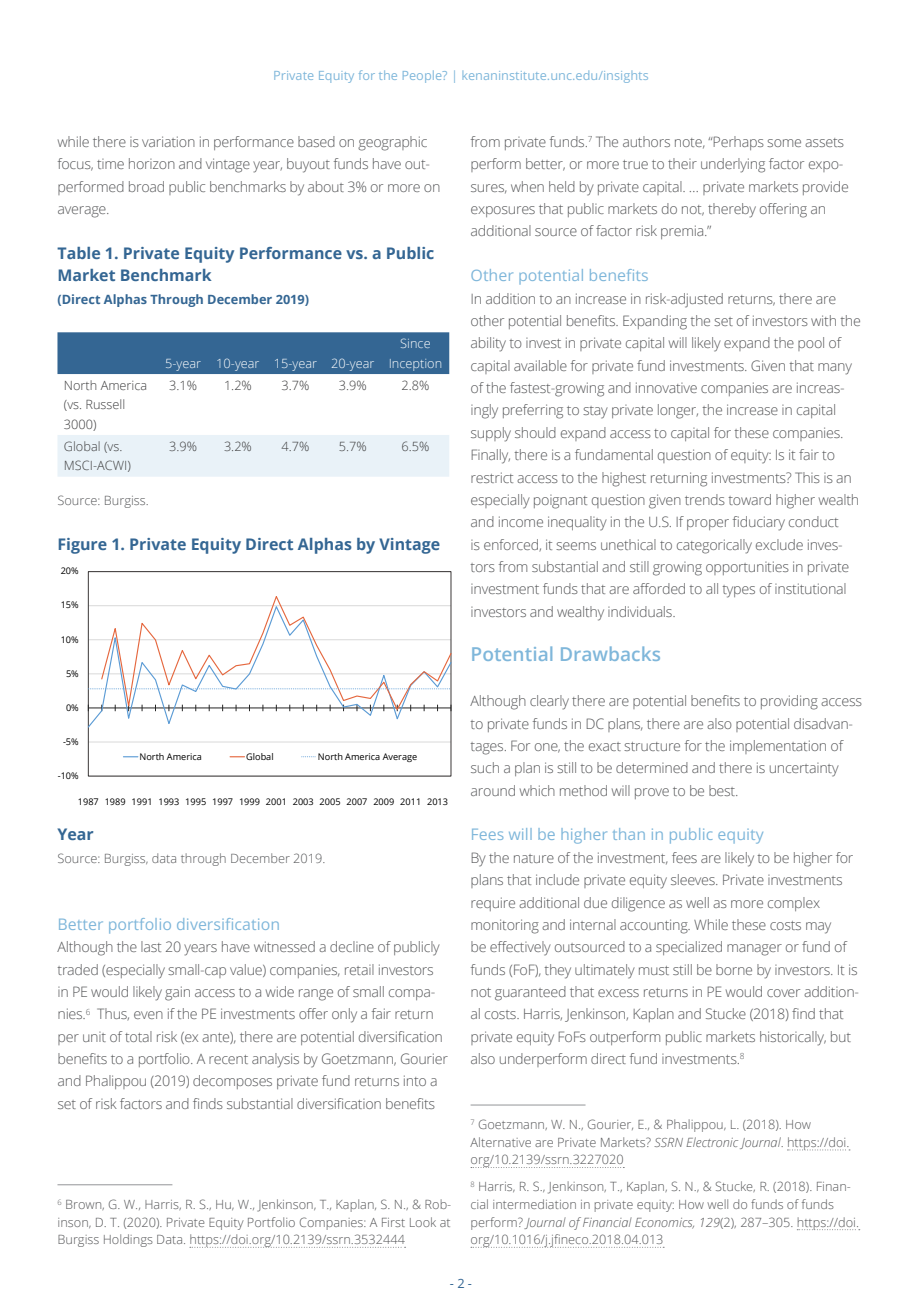 The width and height of the screenshot is (922, 1316). I want to click on clearly, so click(549, 702).
